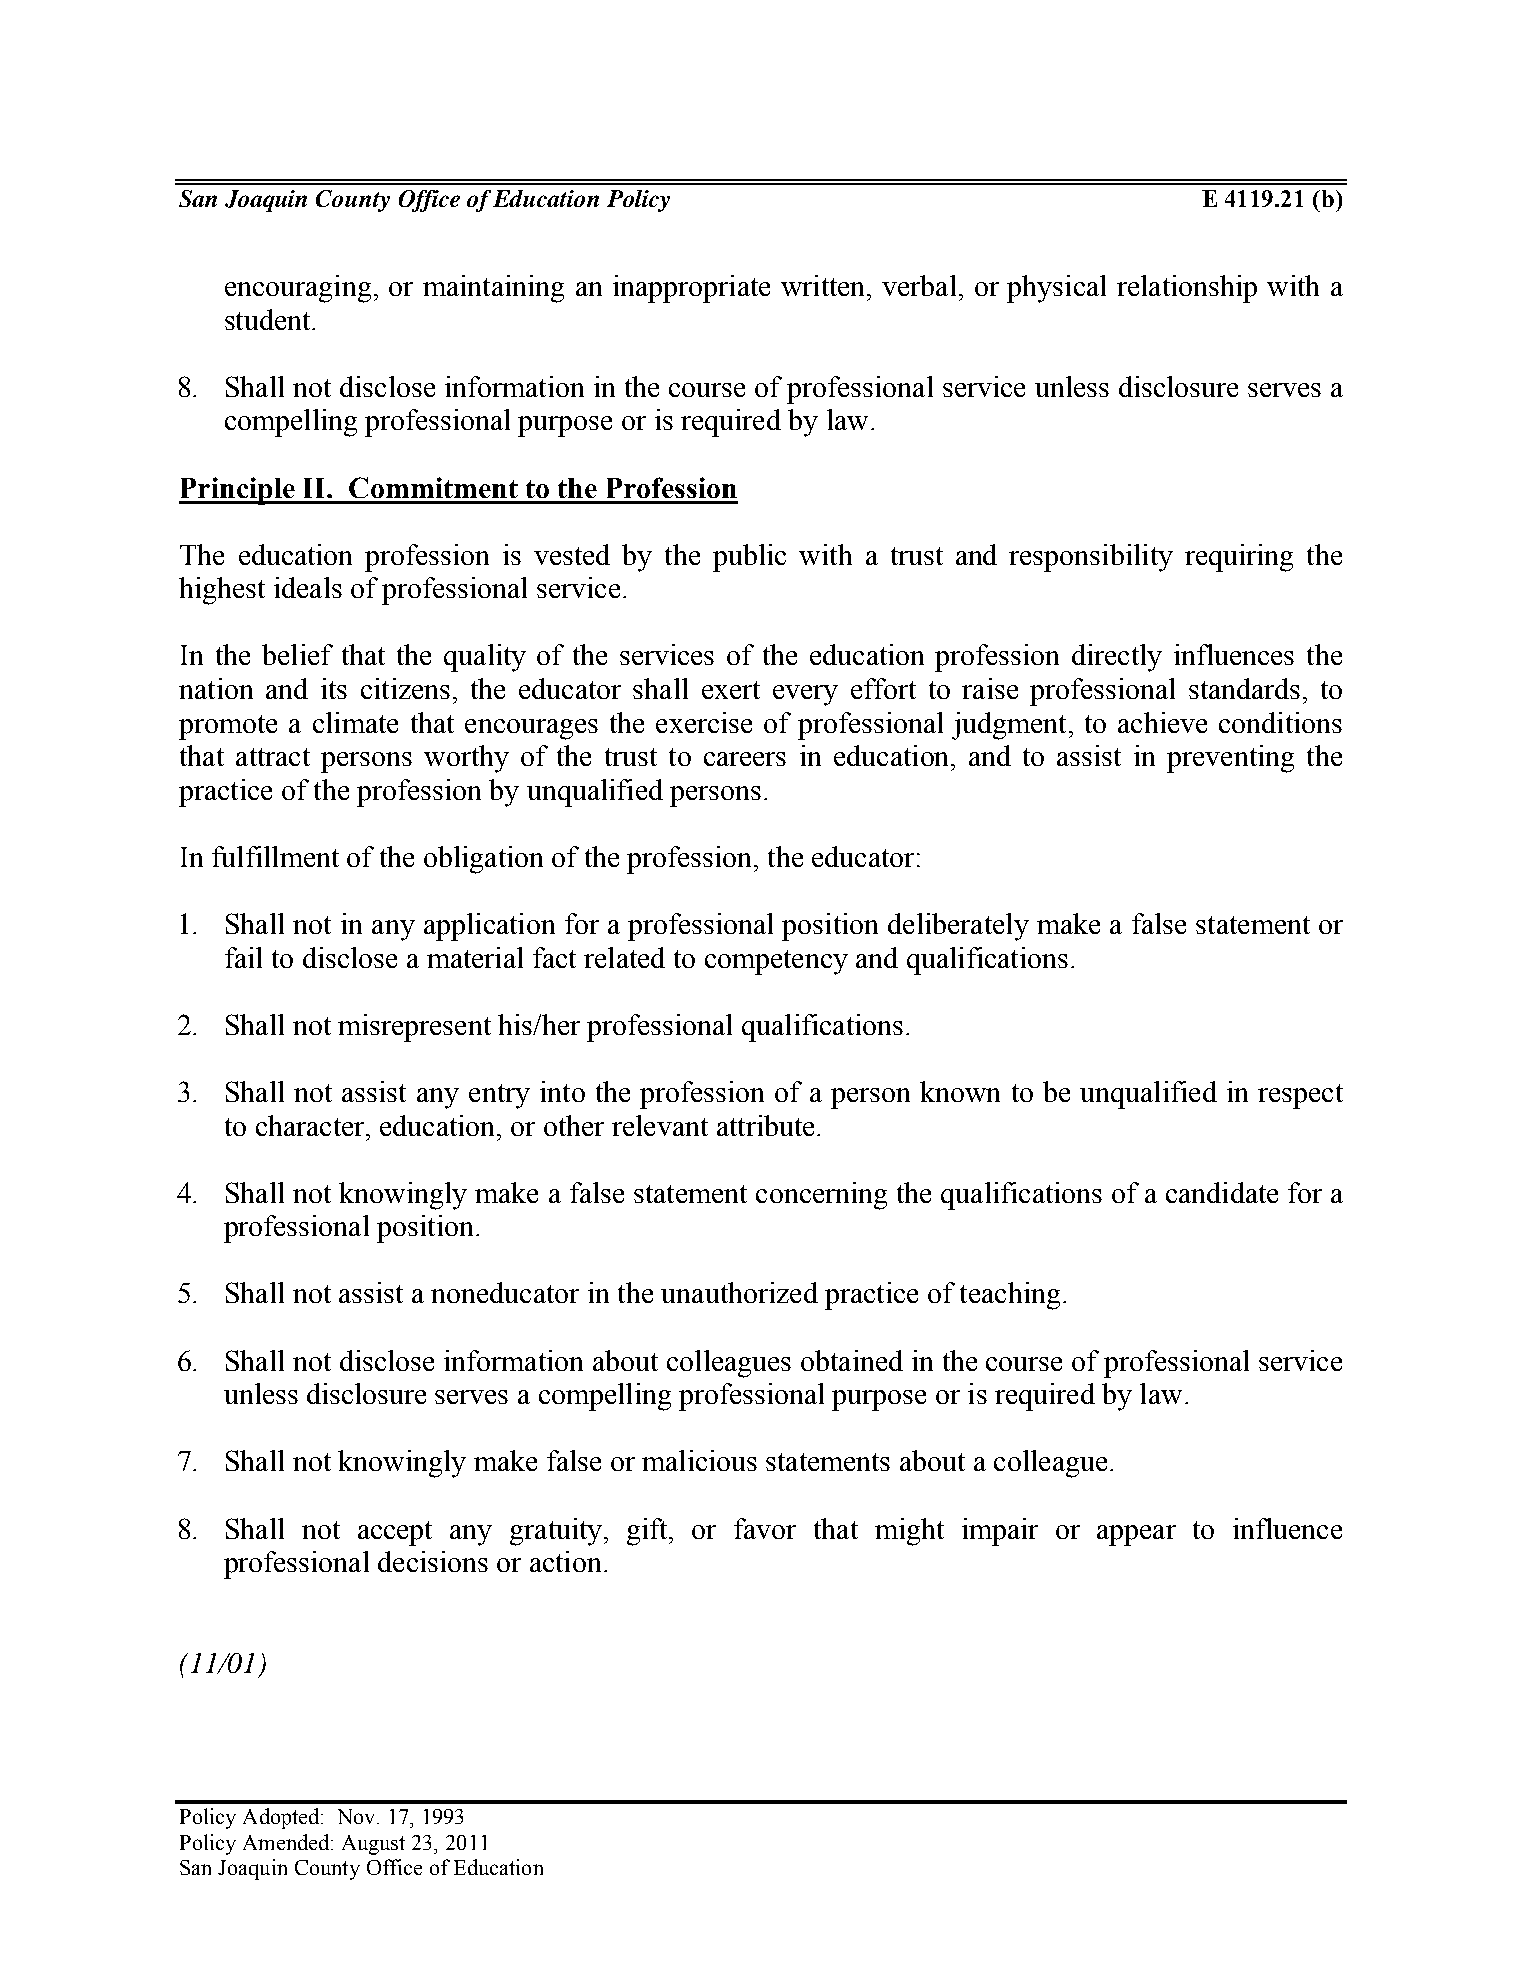 This page has height=1970, width=1522. I want to click on encouraging, so click(298, 289).
